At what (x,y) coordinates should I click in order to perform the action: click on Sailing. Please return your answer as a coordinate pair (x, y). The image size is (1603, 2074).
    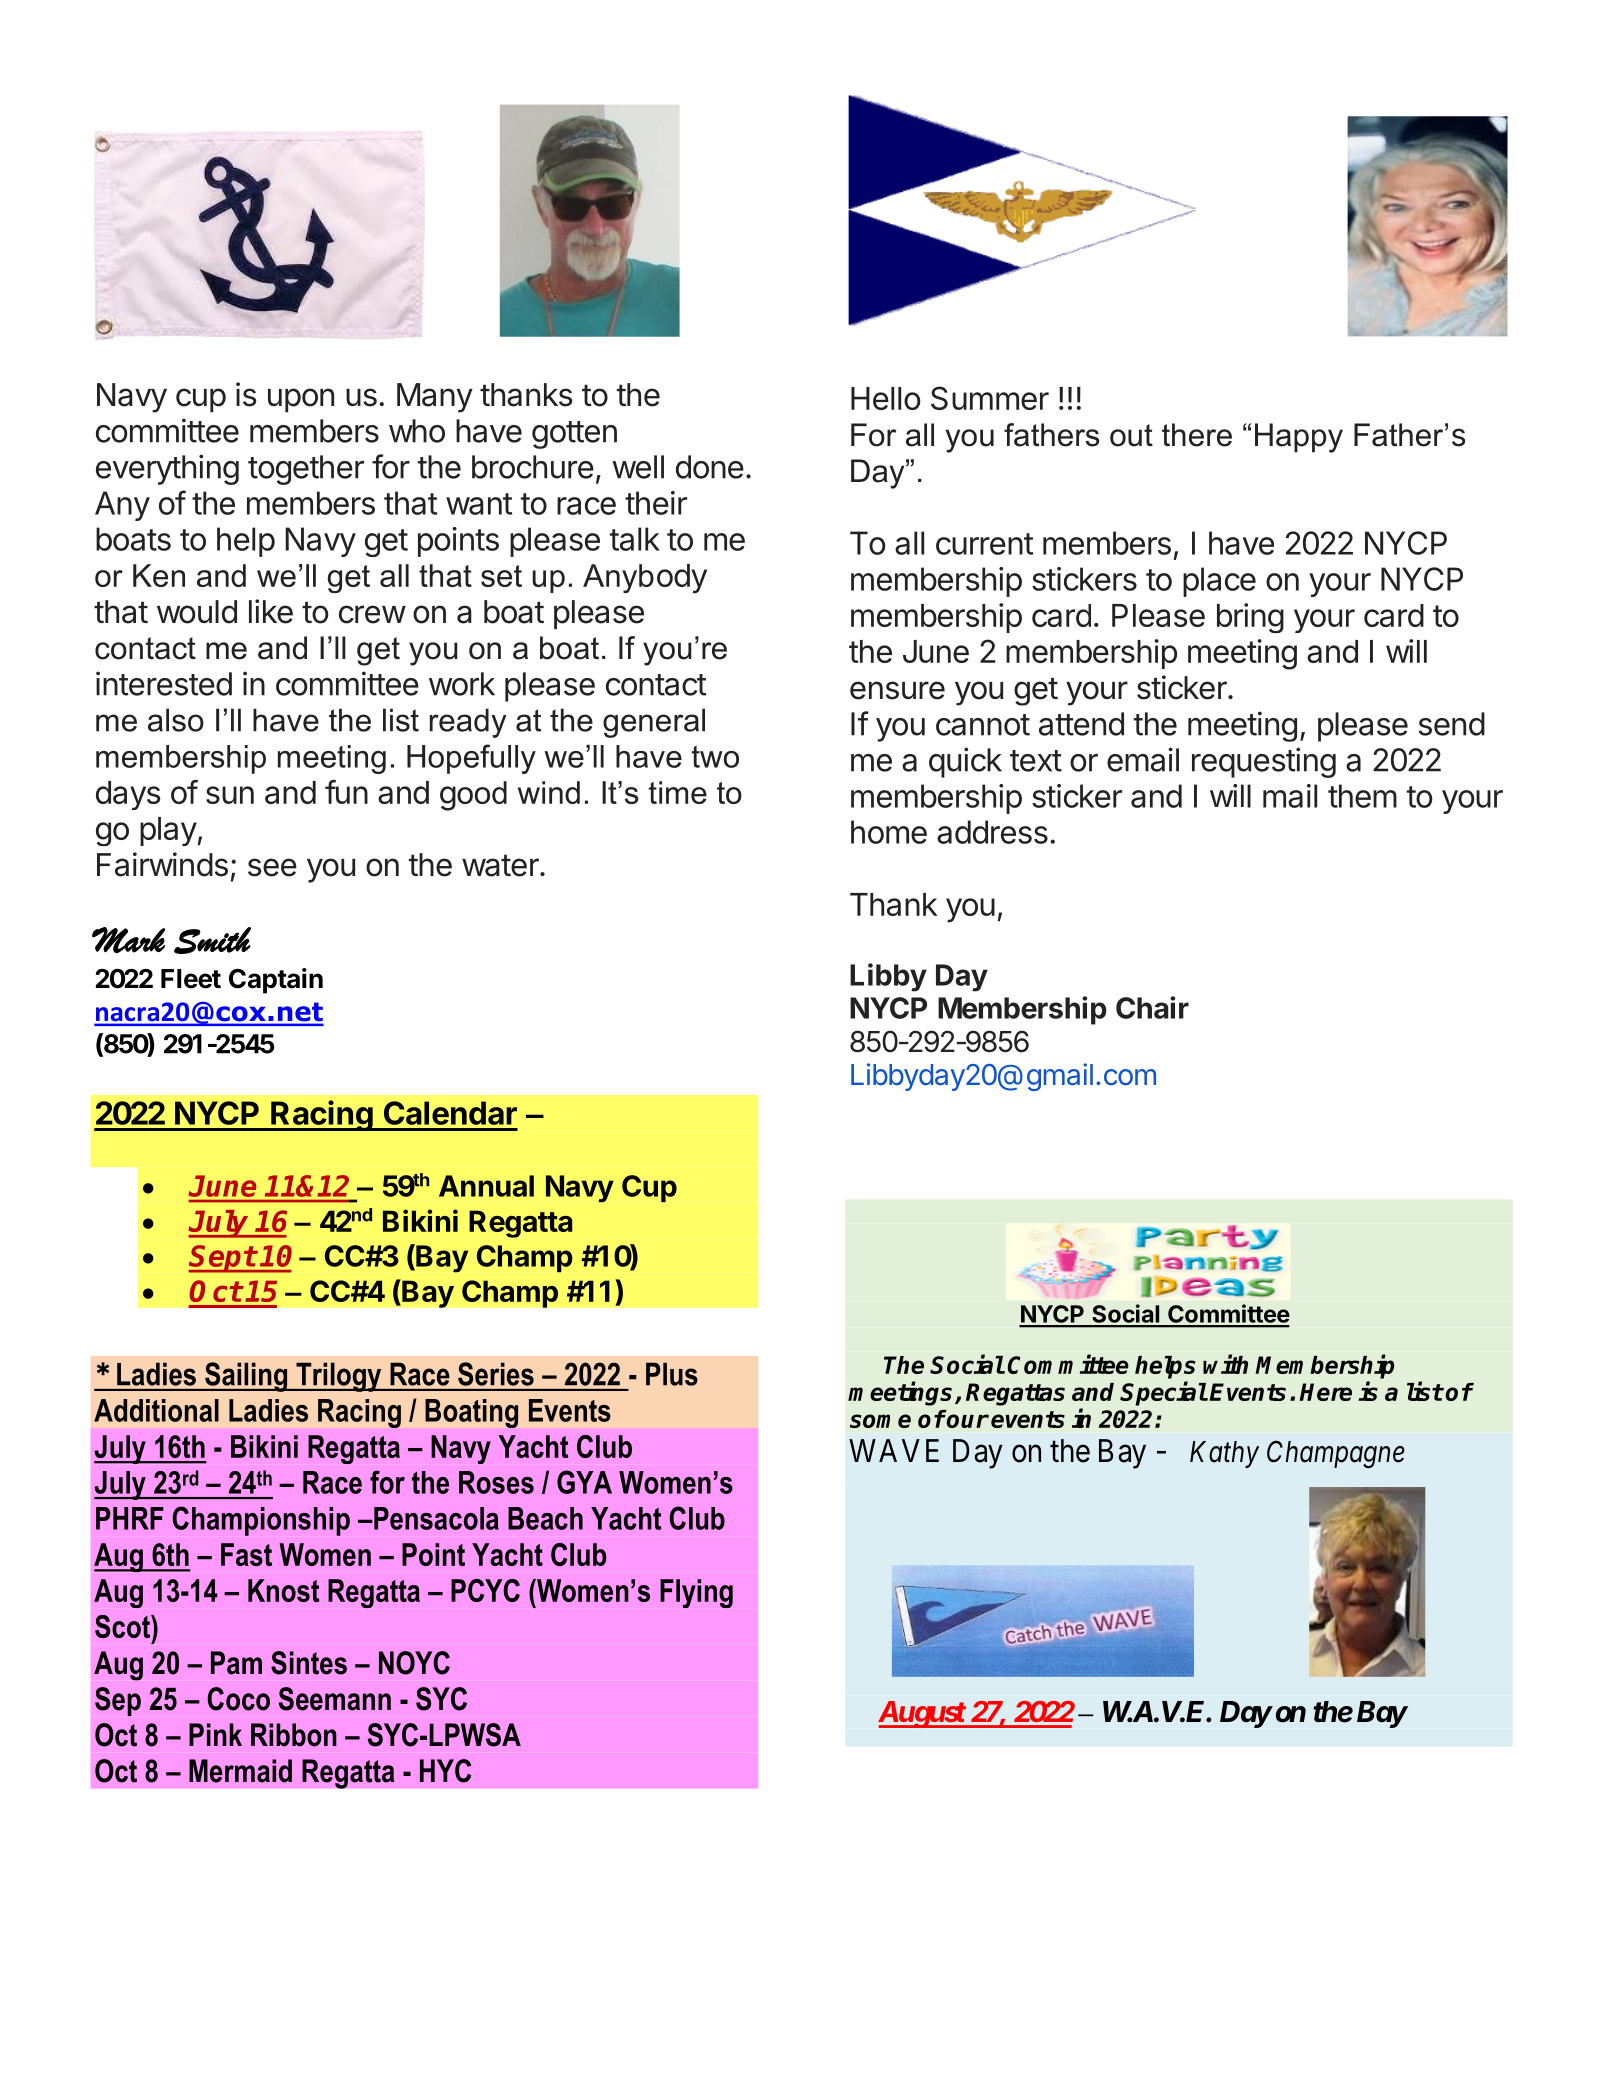
    Looking at the image, I should click on (246, 1377).
